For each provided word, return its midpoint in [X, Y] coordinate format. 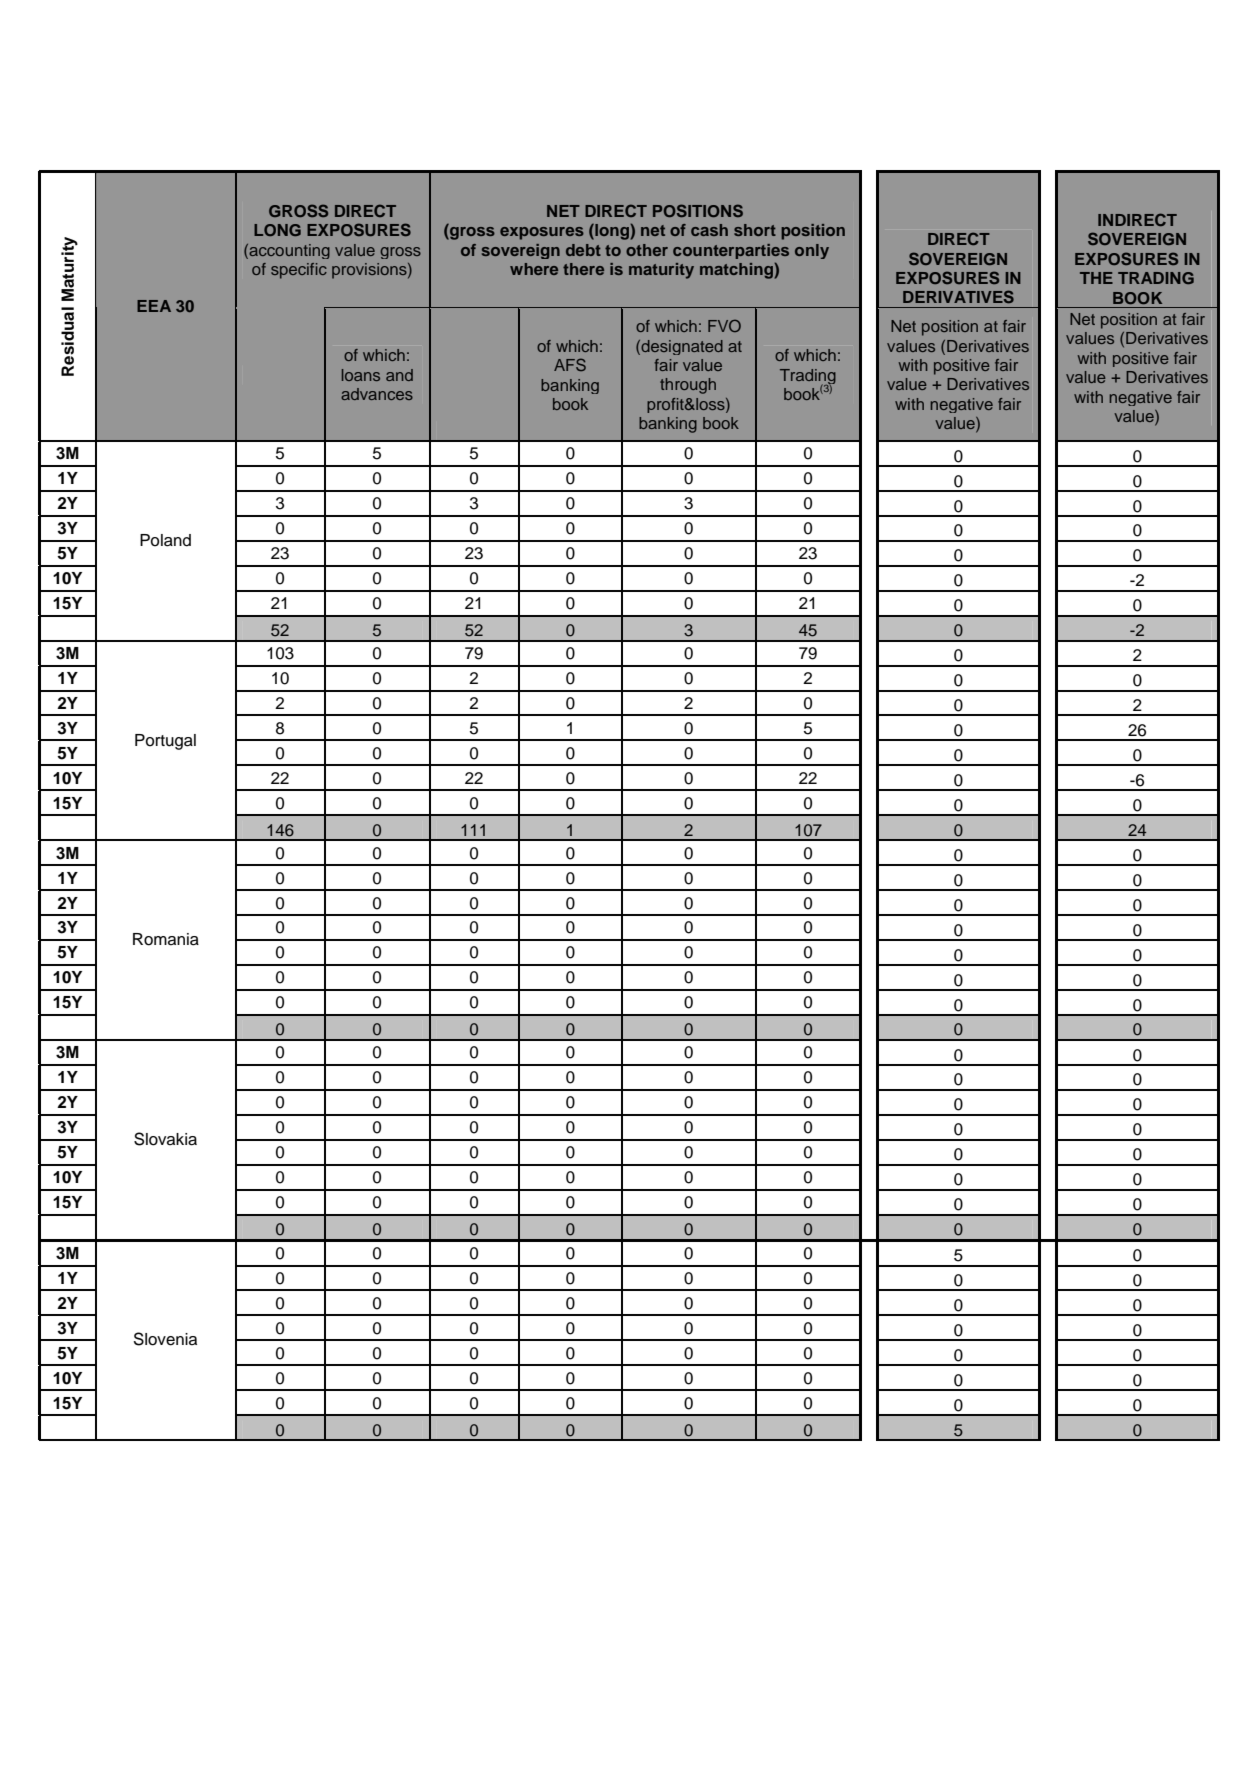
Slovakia [165, 1139]
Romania [166, 939]
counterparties [731, 251]
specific [299, 271]
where [534, 269]
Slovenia [165, 1339]
